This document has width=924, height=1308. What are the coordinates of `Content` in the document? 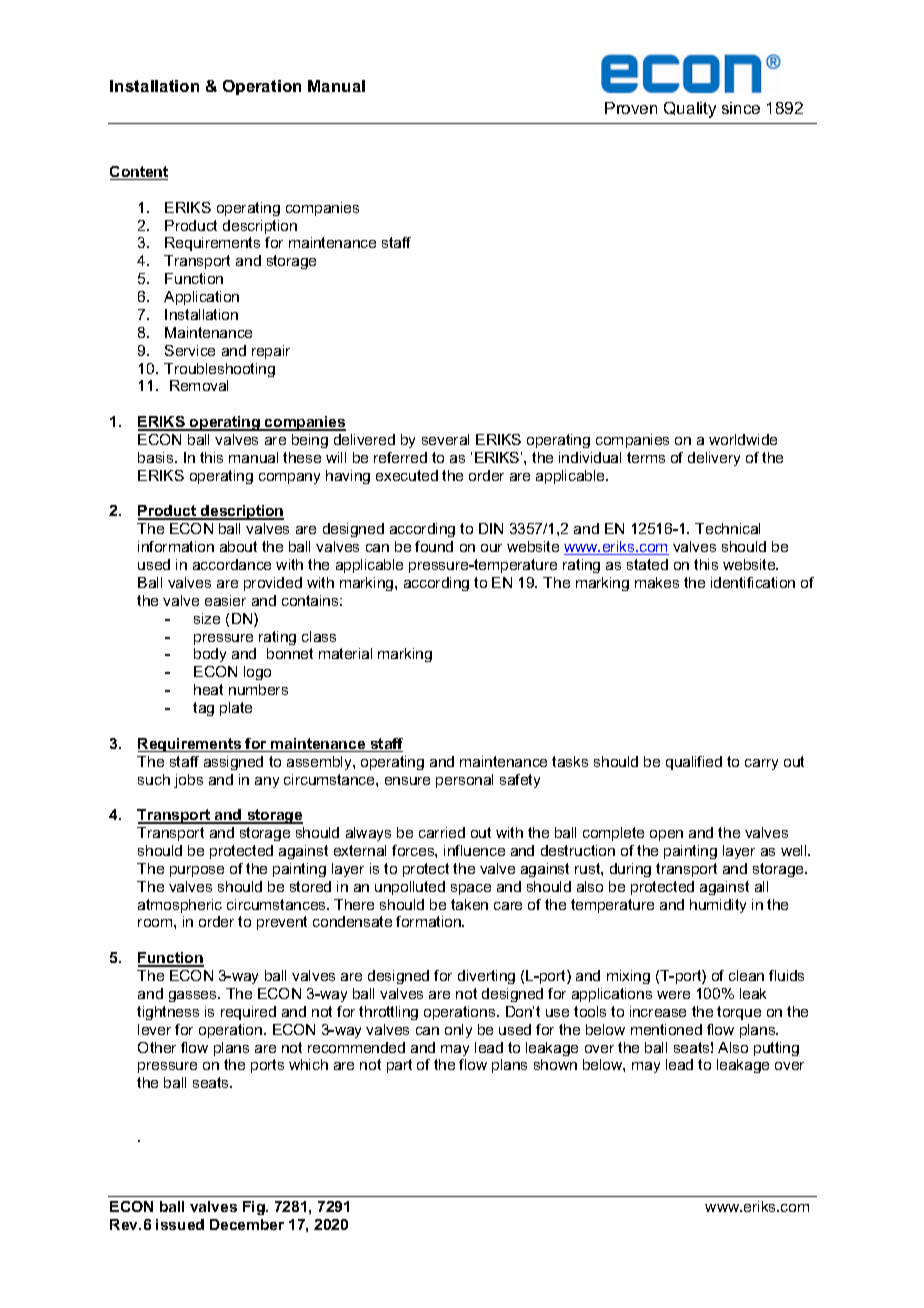 It's located at (139, 173).
